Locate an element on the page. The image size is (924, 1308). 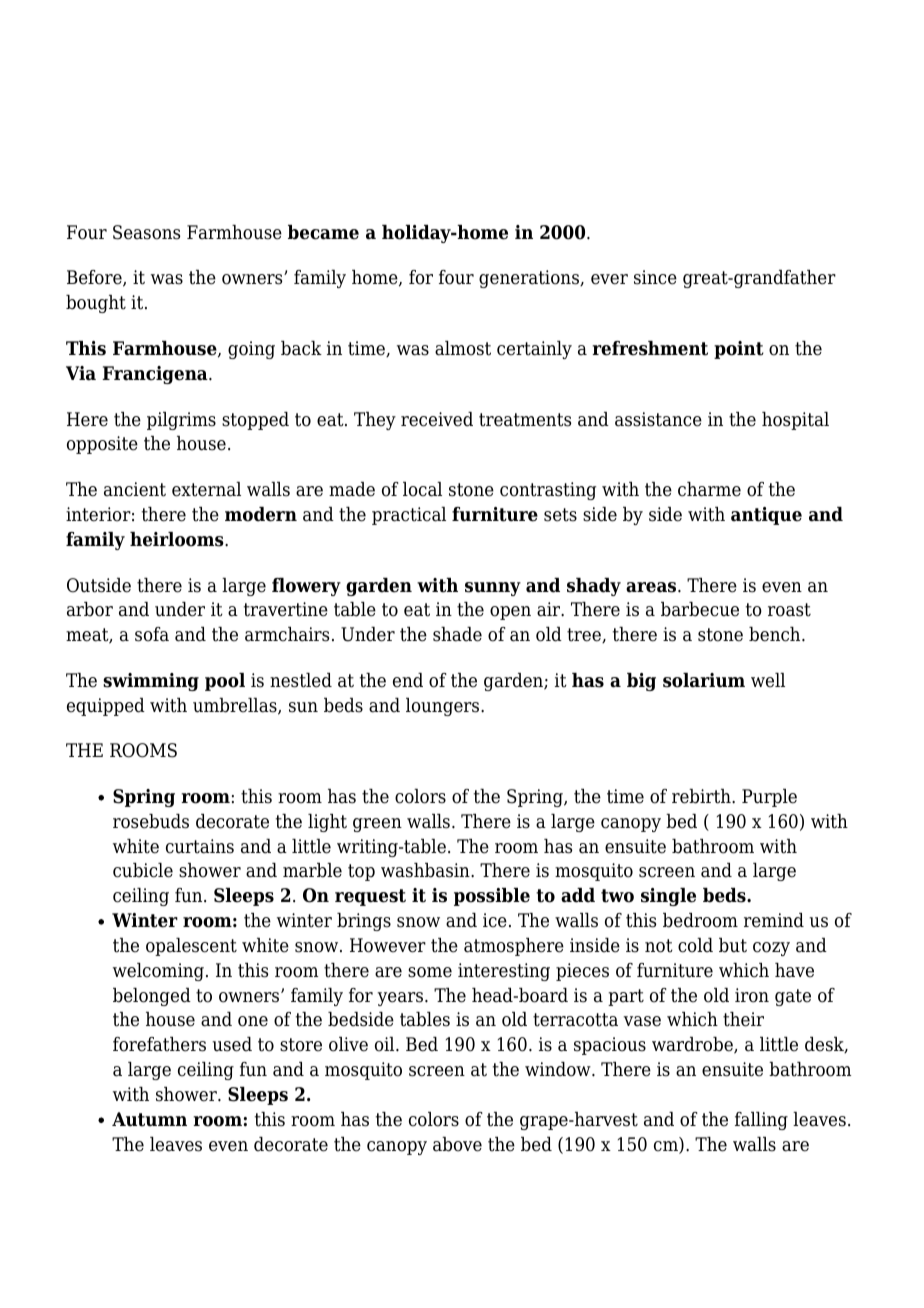
antique is located at coordinates (766, 516).
